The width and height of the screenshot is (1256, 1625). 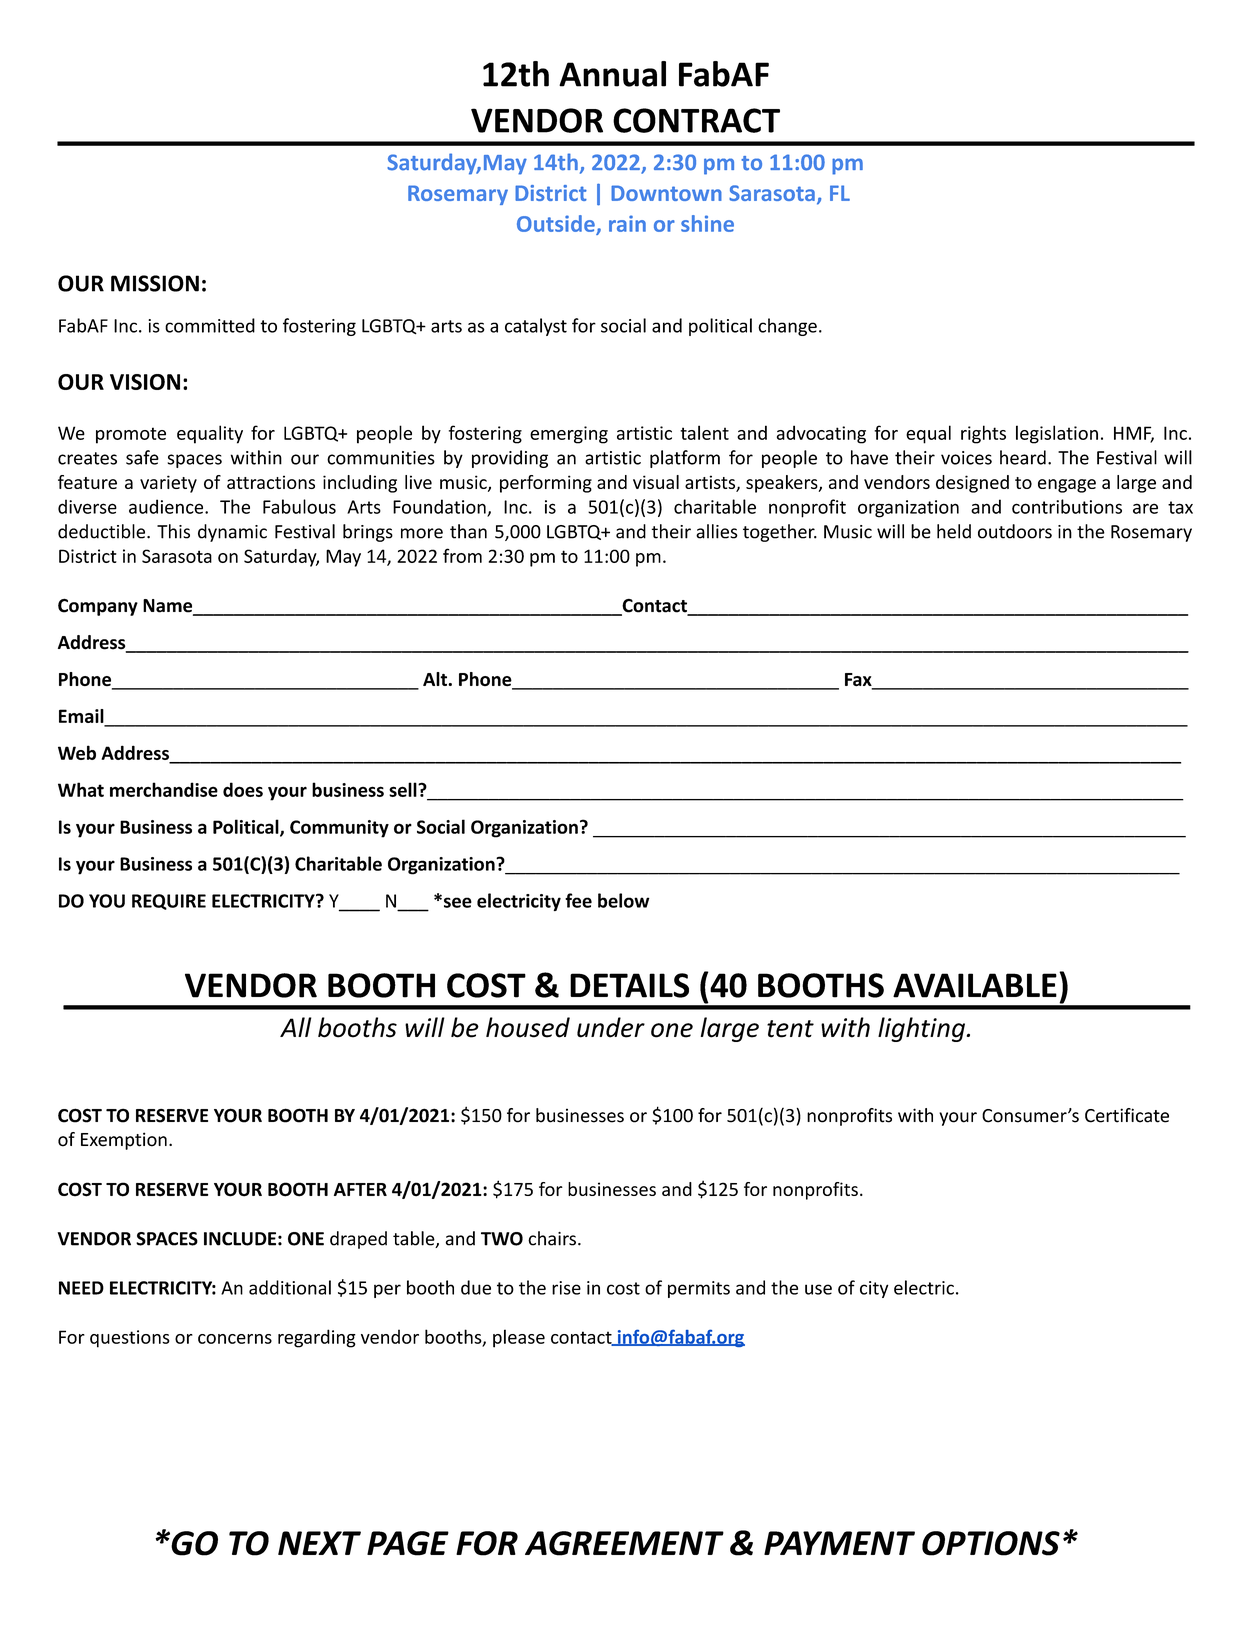 What do you see at coordinates (717, 531) in the screenshot?
I see `allies` at bounding box center [717, 531].
